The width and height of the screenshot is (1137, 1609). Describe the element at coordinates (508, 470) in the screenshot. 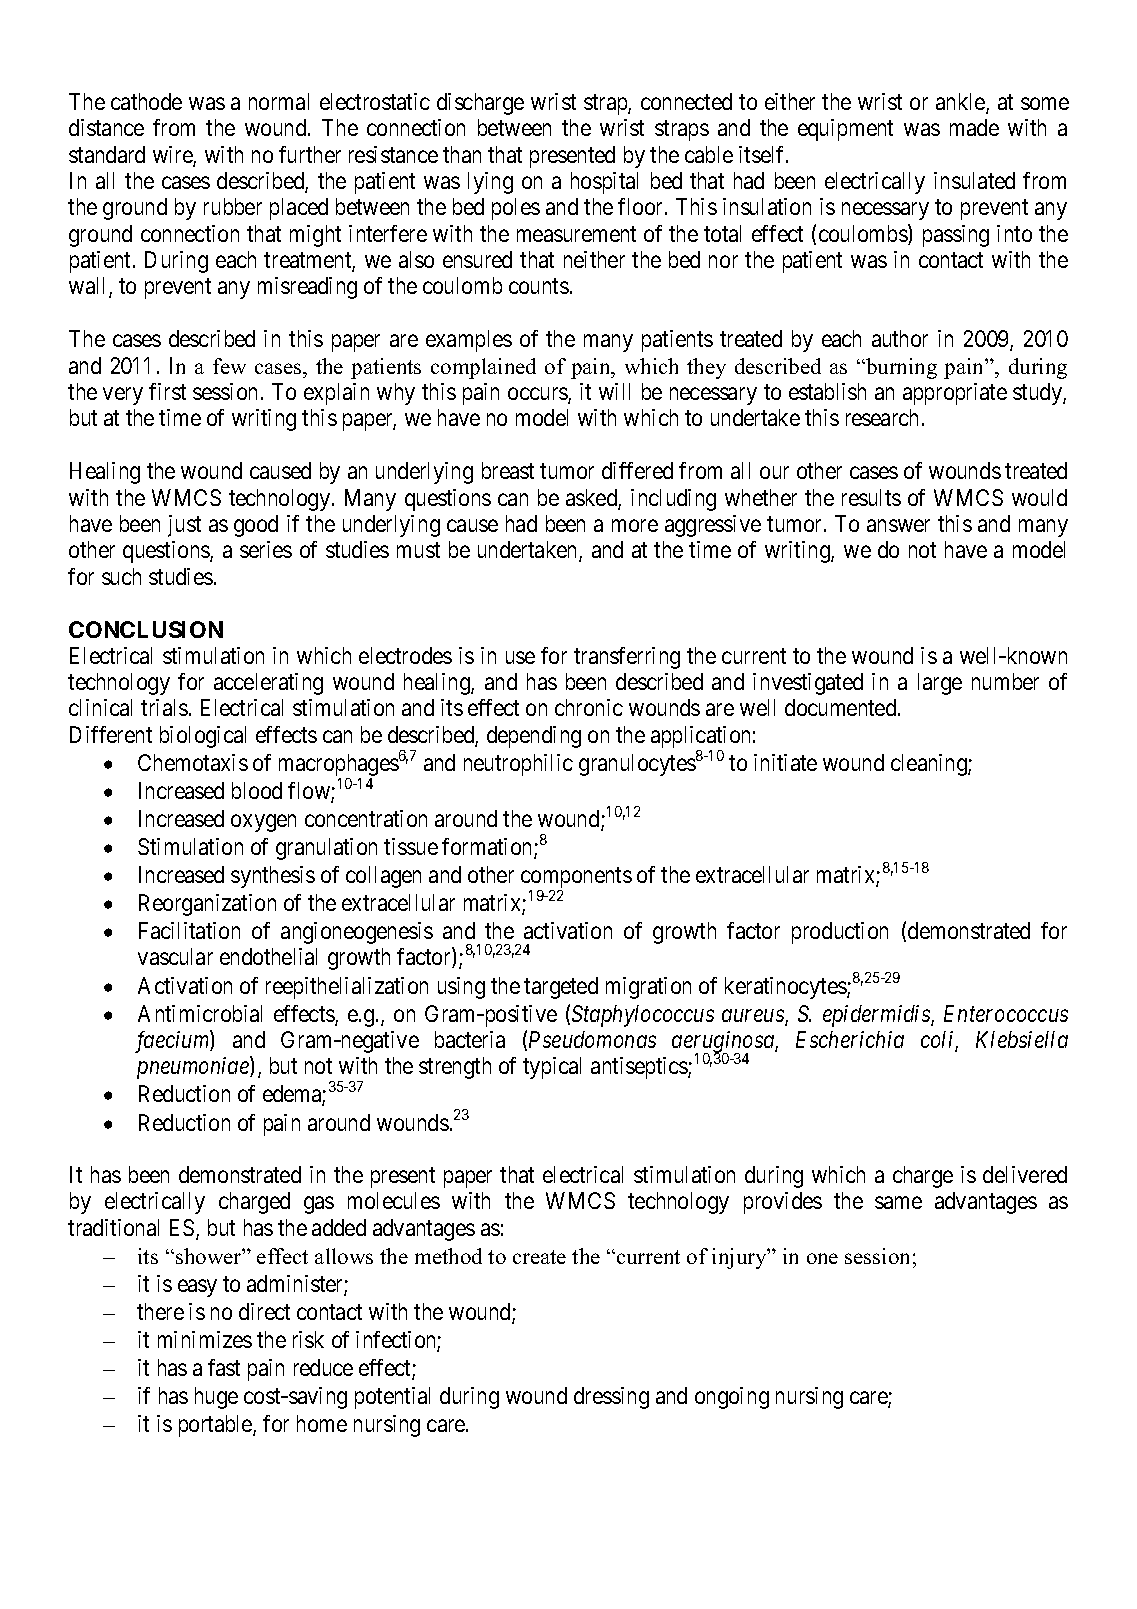

I see `breast` at that location.
